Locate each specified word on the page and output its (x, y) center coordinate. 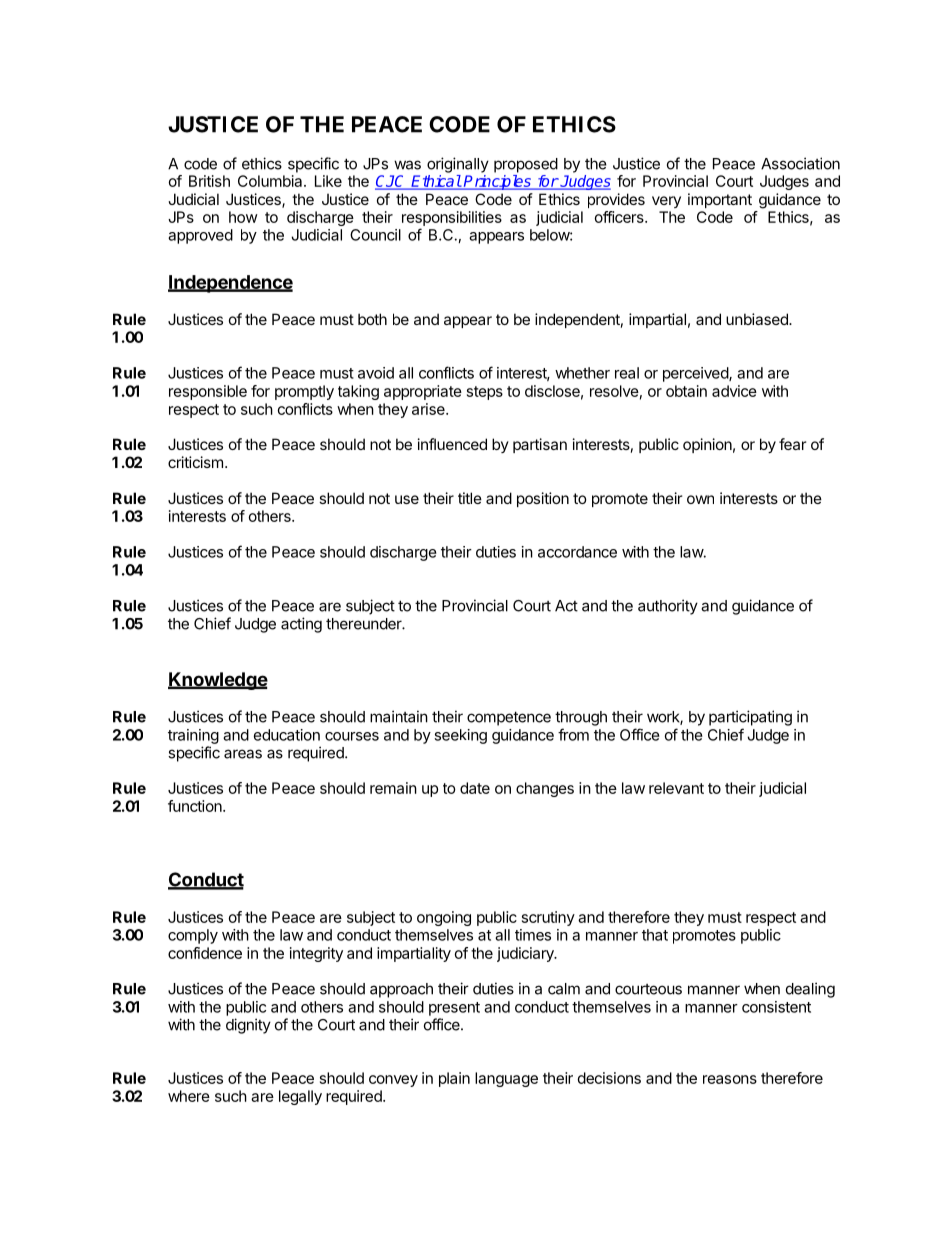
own (700, 499)
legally (300, 1097)
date (475, 788)
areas (243, 754)
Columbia (271, 181)
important (720, 200)
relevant (676, 788)
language (506, 1079)
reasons (730, 1079)
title (470, 498)
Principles (497, 182)
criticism (195, 462)
